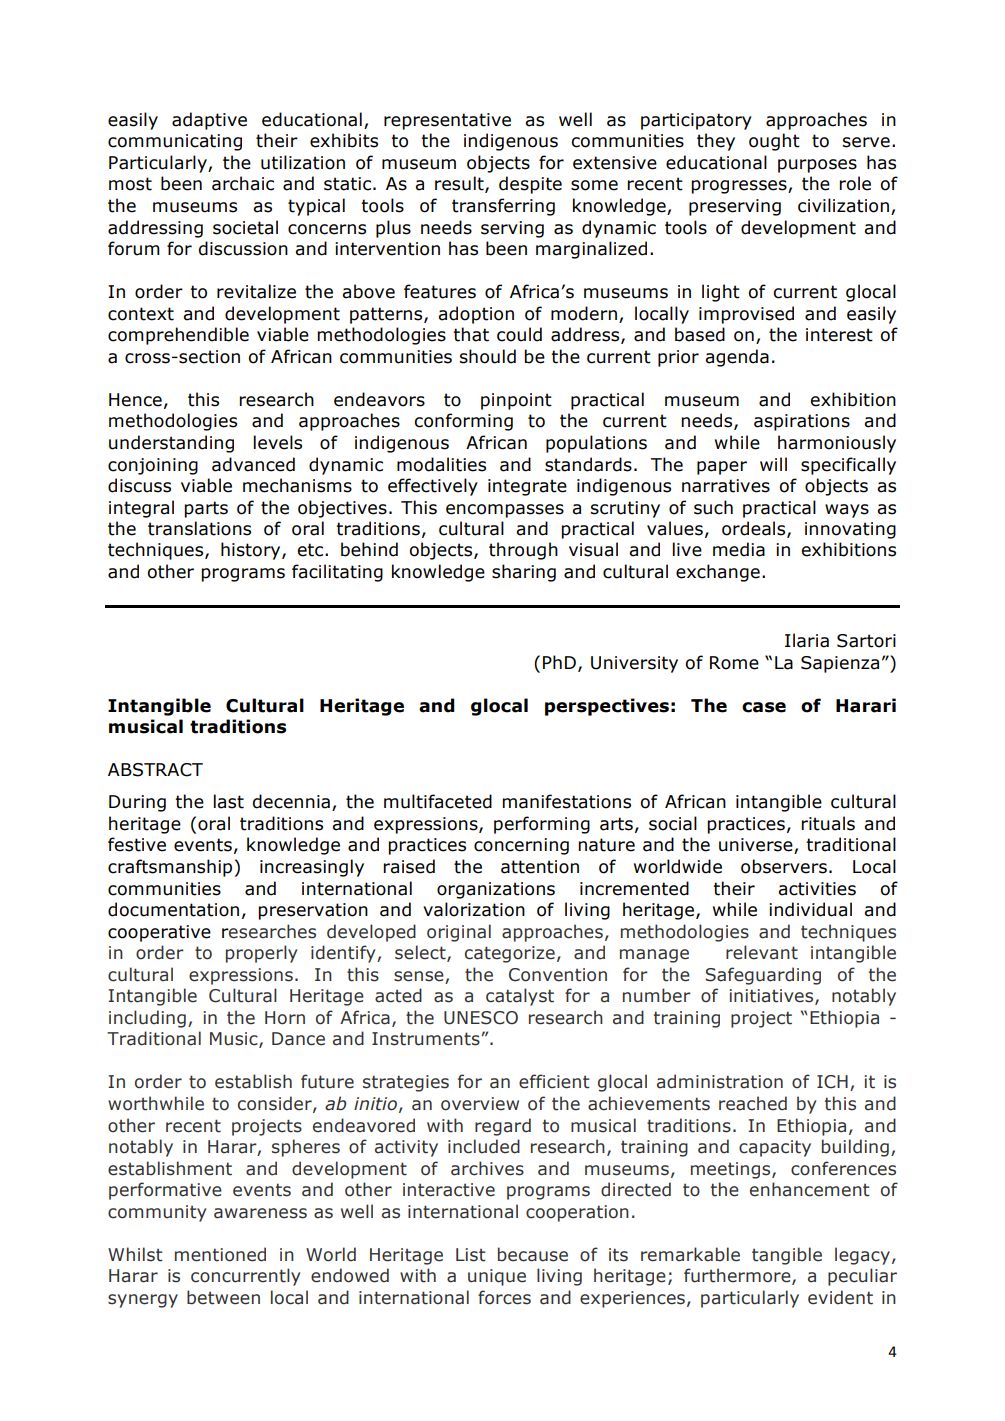  Describe the element at coordinates (220, 1254) in the page. I see `mentioned` at that location.
